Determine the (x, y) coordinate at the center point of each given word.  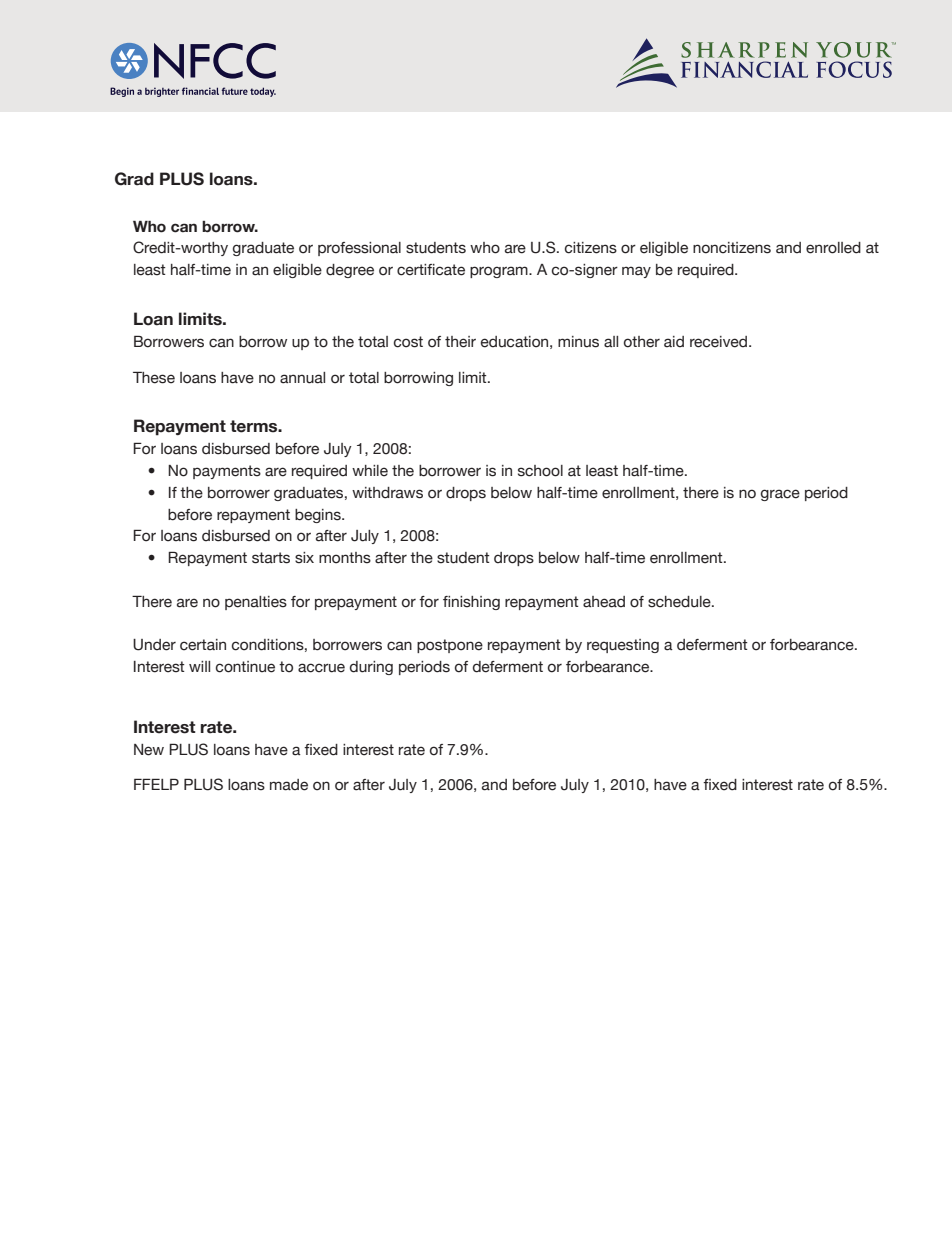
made (289, 785)
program (500, 272)
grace (780, 495)
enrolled (833, 248)
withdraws (387, 493)
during (371, 668)
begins (319, 516)
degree (350, 271)
